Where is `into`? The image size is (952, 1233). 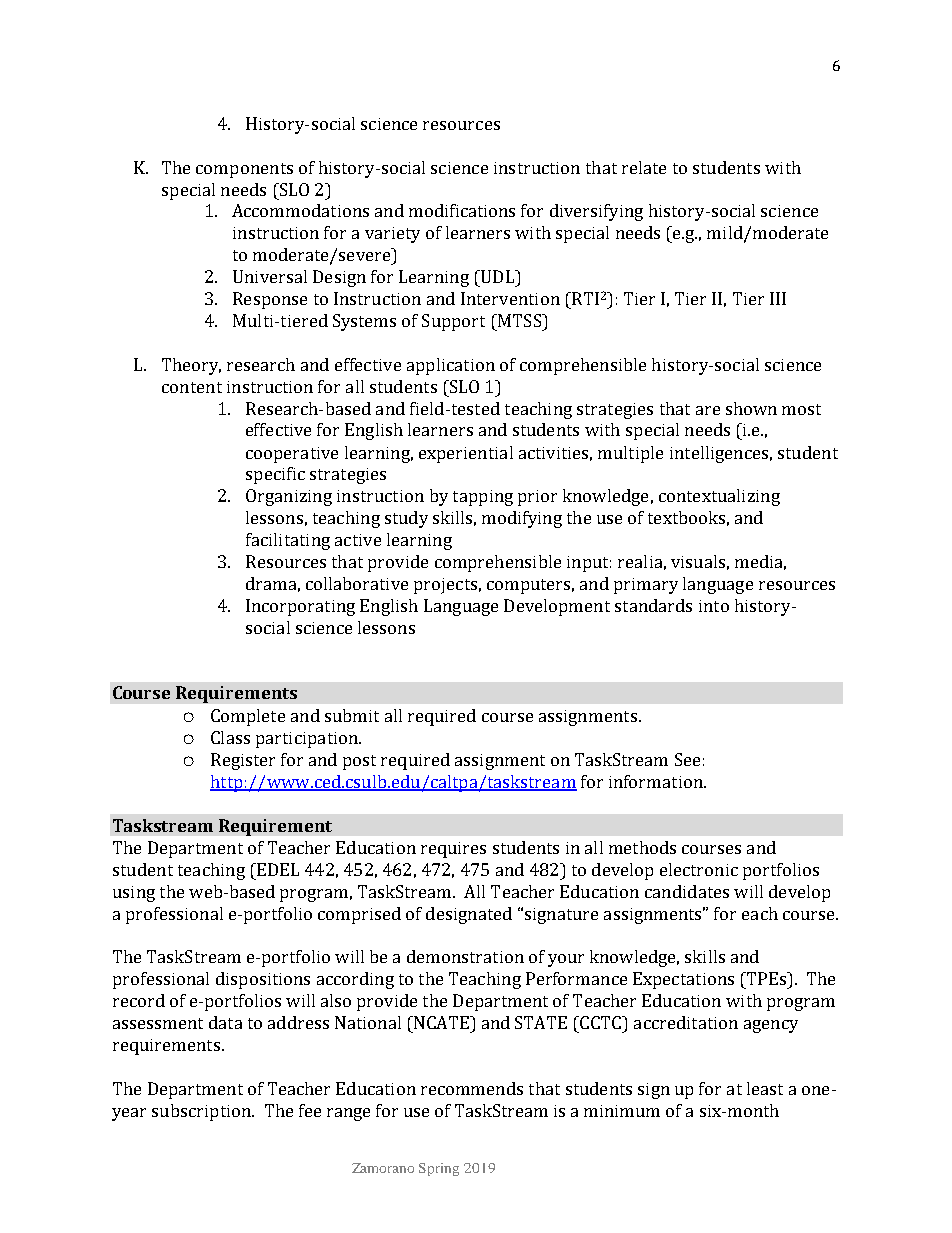 into is located at coordinates (714, 606).
